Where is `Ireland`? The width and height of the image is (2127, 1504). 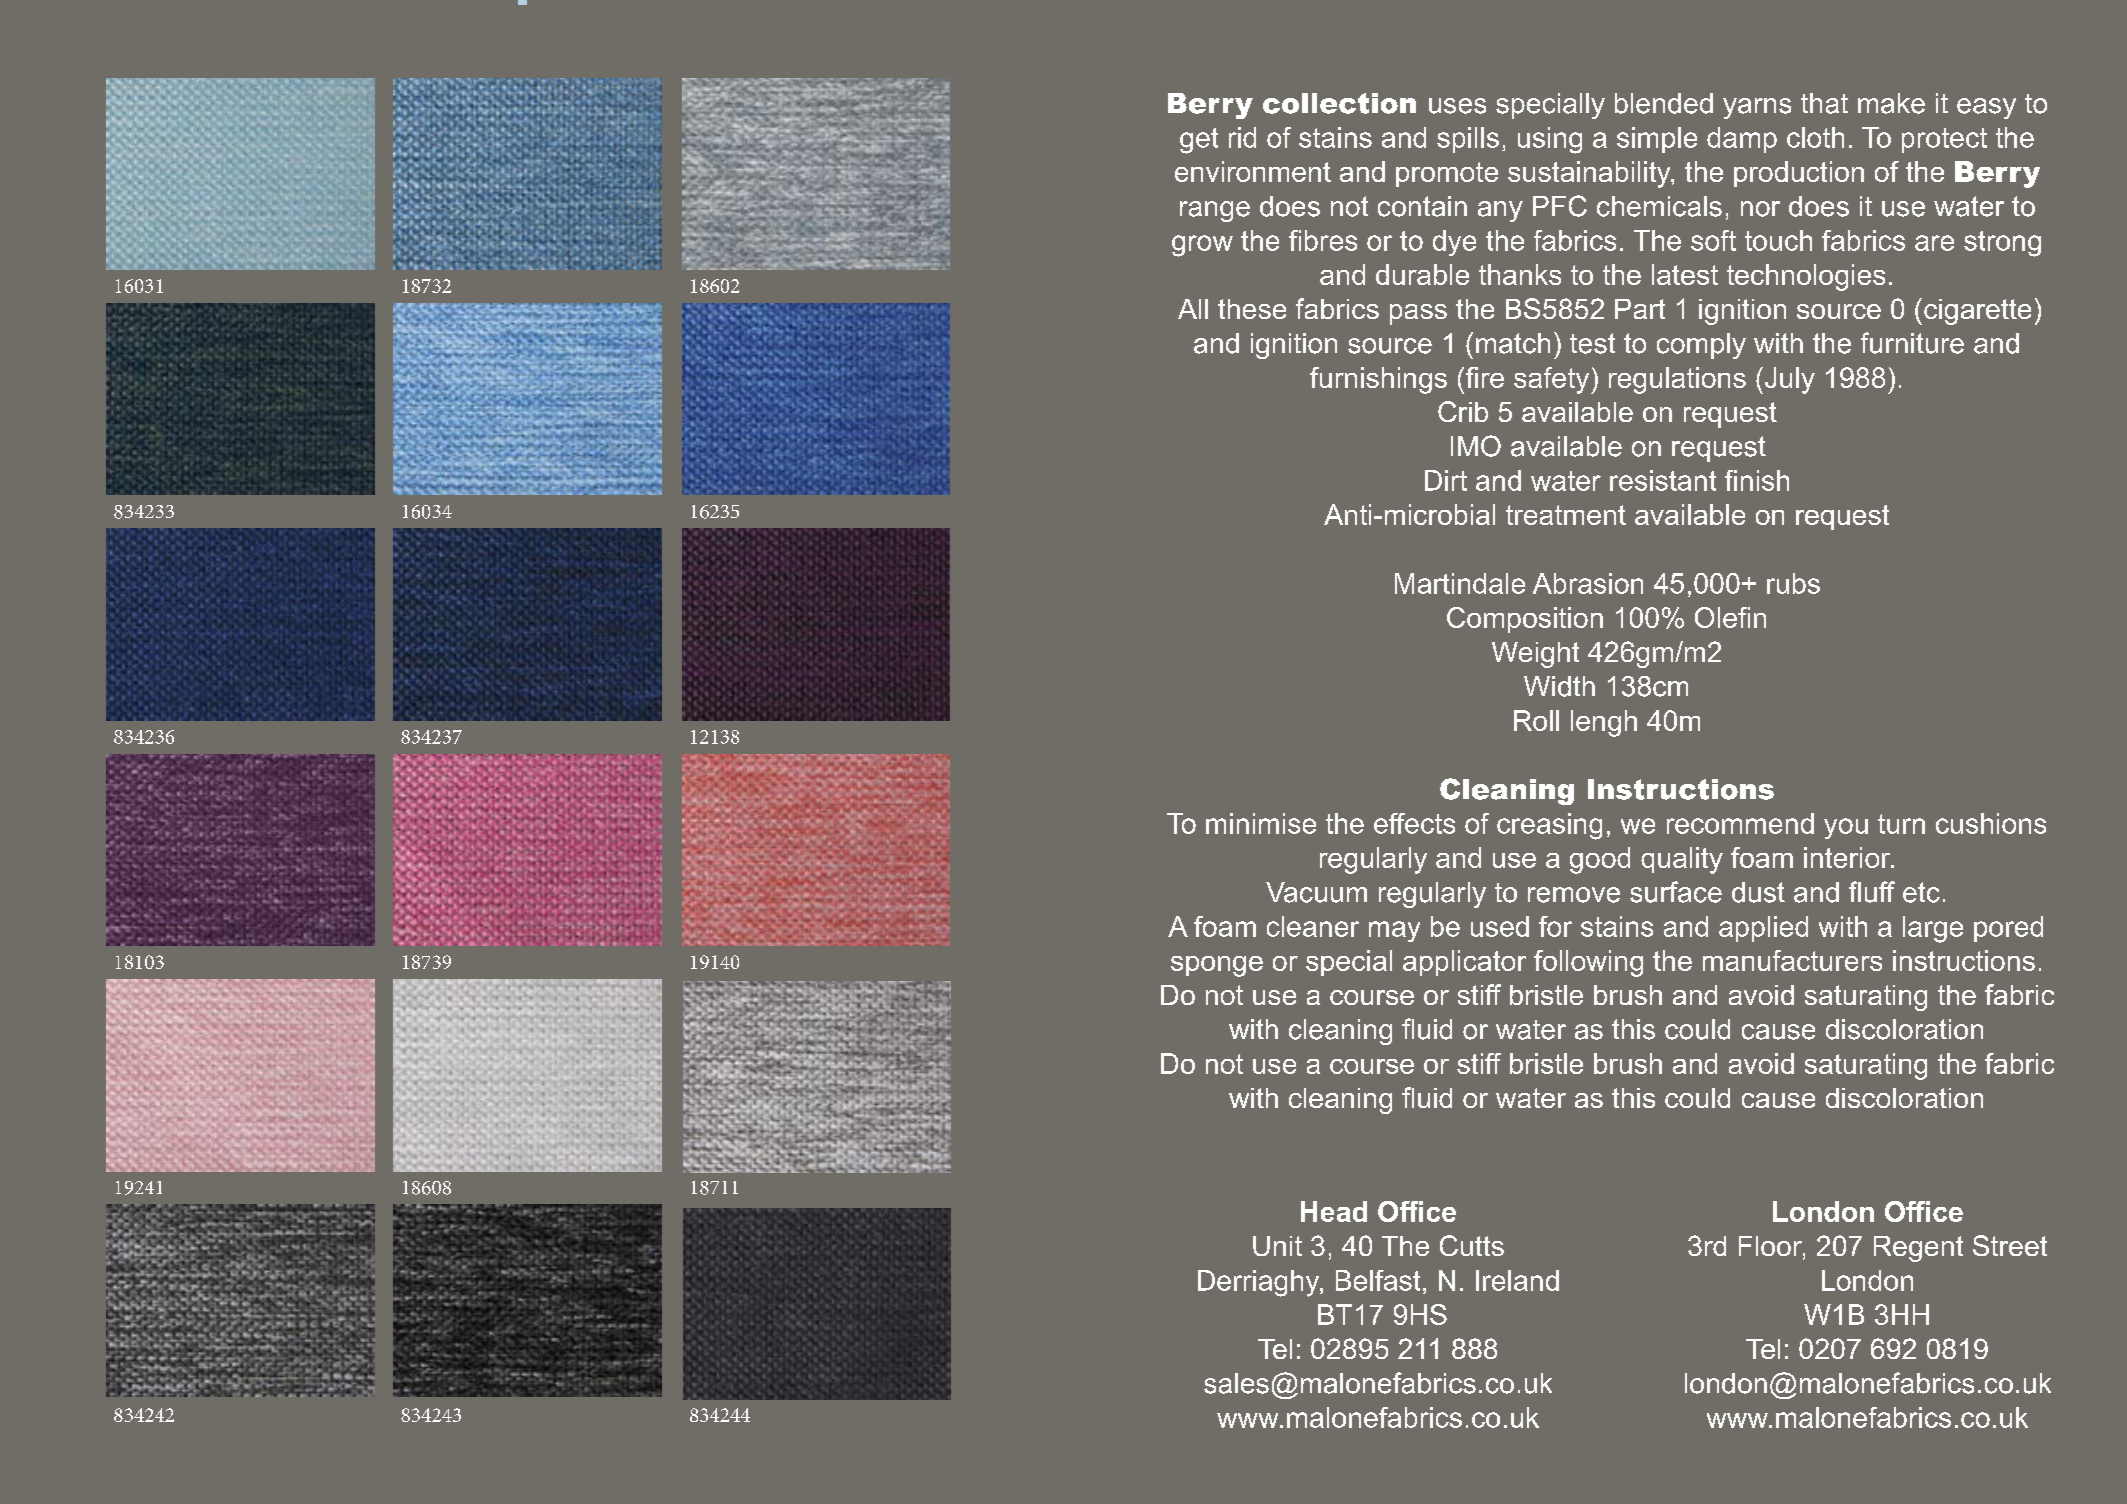
Ireland is located at coordinates (1517, 1280).
